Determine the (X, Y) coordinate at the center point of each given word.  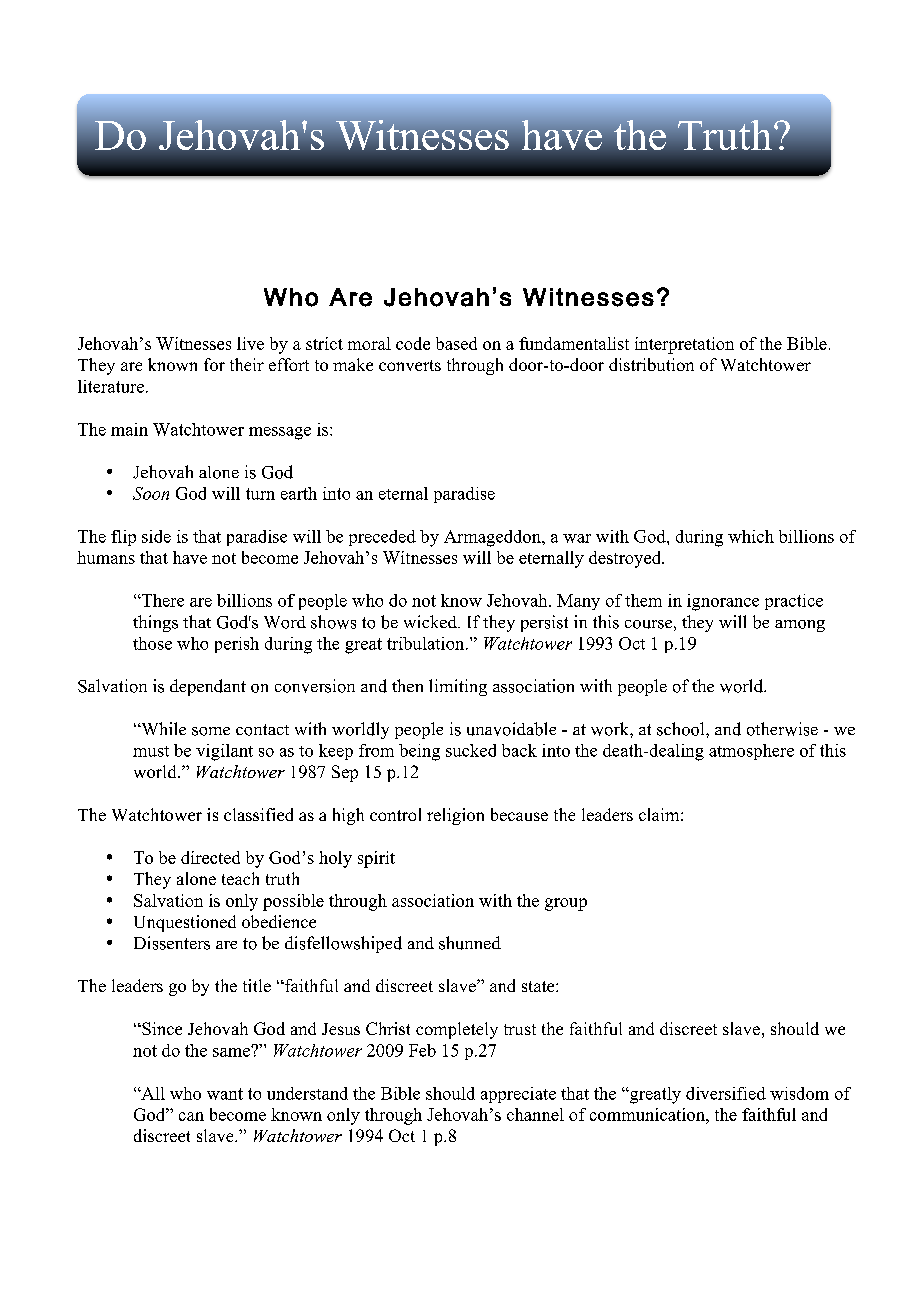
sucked (471, 750)
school (682, 729)
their (247, 364)
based (456, 343)
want (225, 1094)
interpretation (684, 345)
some (211, 731)
